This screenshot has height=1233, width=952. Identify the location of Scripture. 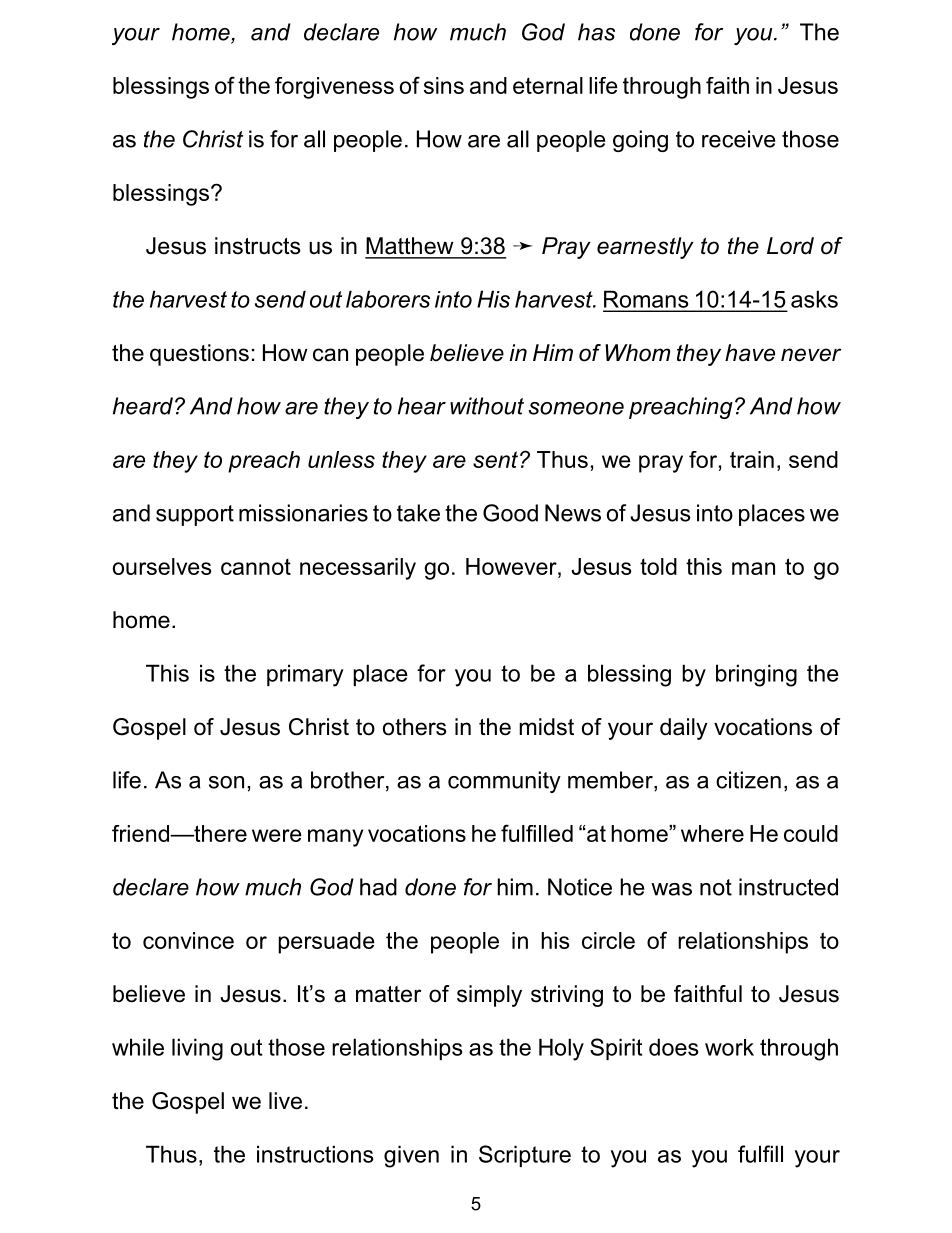
(525, 1156).
